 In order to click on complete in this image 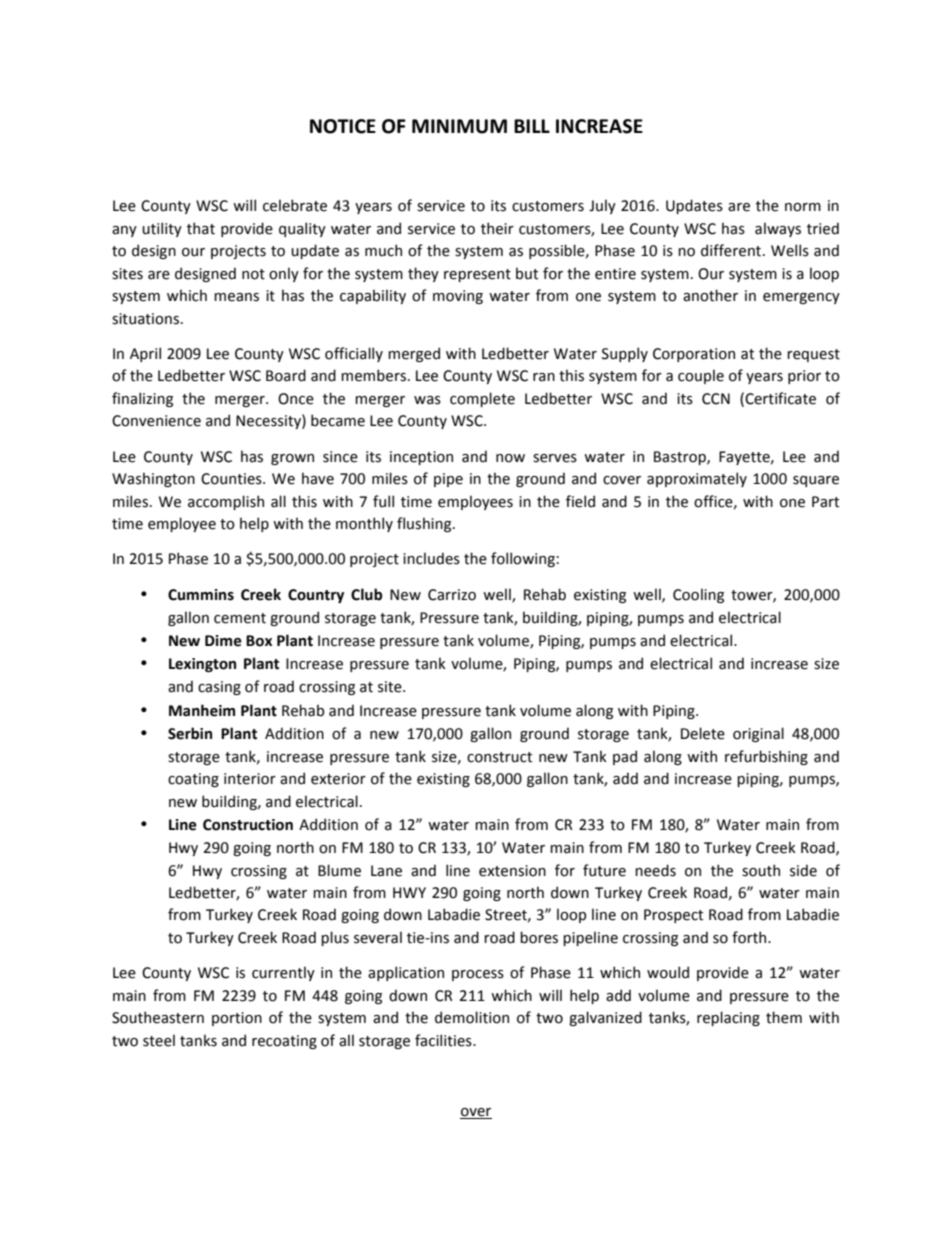, I will do `click(482, 399)`.
